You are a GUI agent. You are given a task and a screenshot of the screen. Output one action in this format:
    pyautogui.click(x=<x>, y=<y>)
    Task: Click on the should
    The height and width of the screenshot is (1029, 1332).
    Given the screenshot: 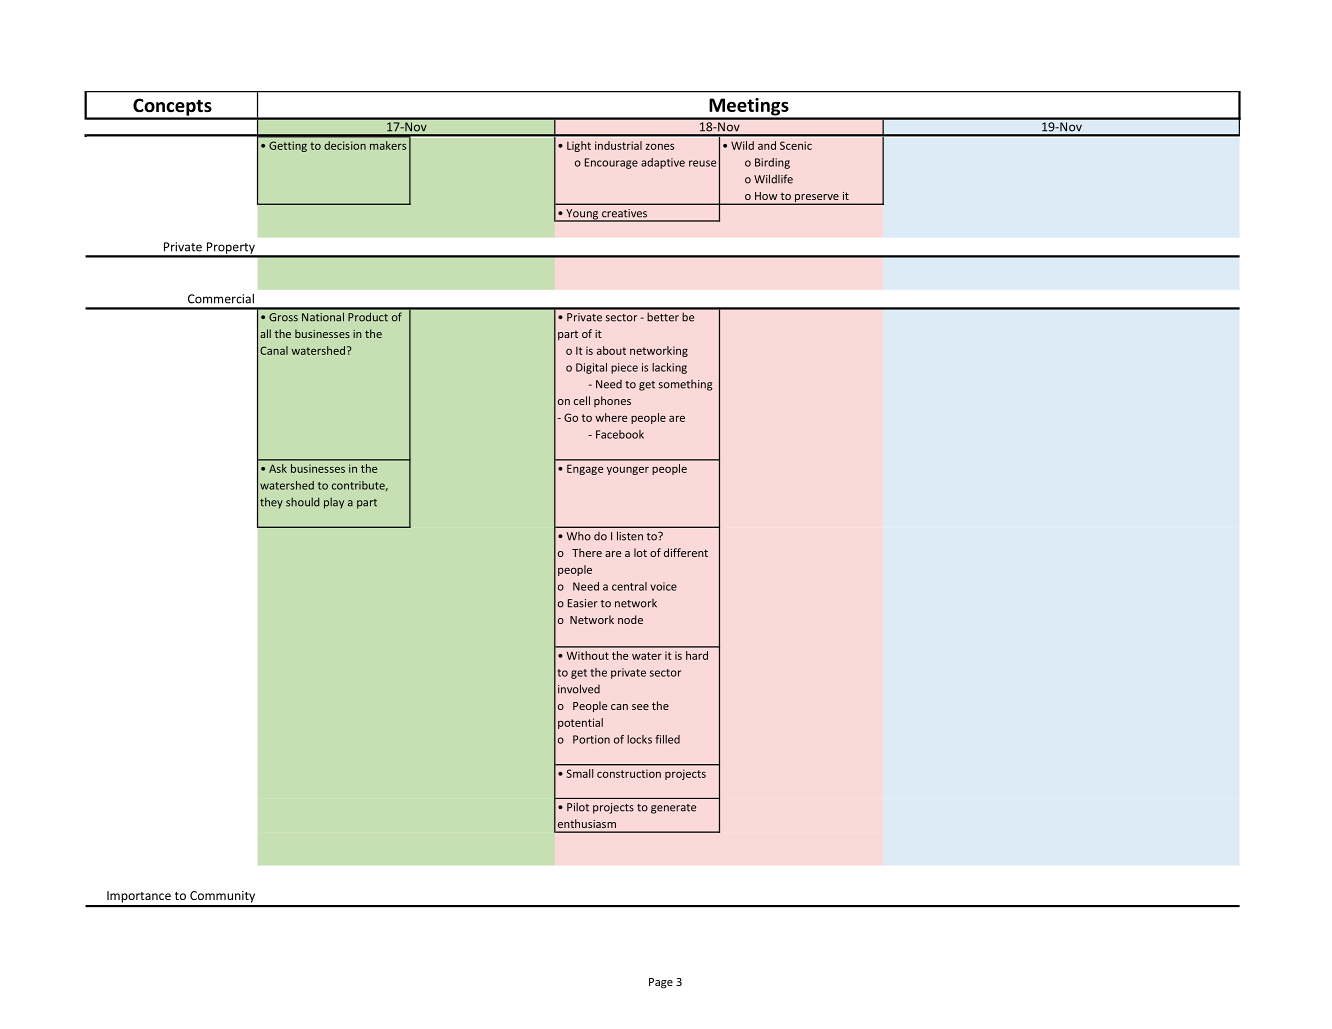 What is the action you would take?
    pyautogui.click(x=302, y=502)
